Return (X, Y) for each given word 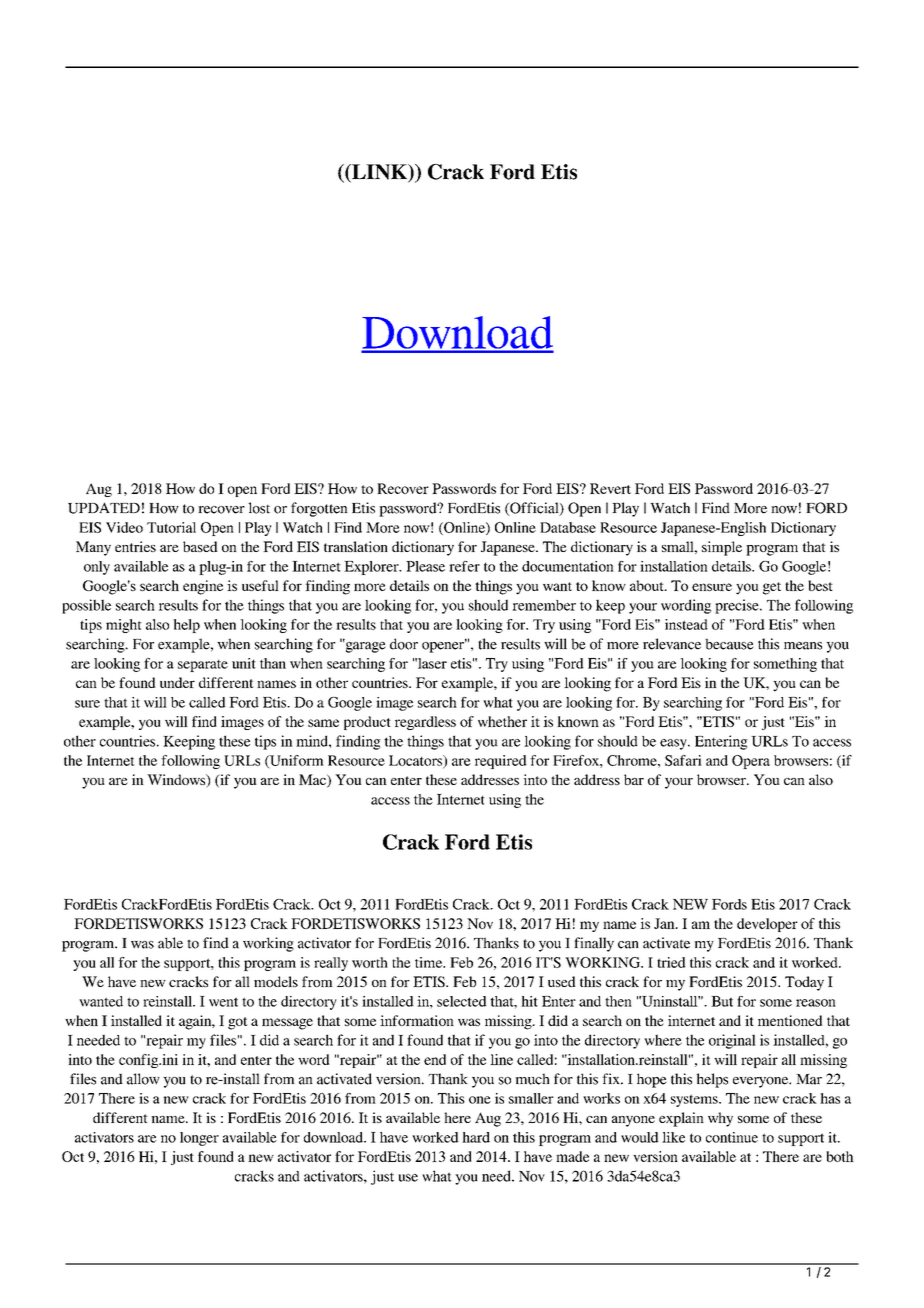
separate (203, 666)
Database (568, 527)
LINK (379, 173)
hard (476, 1137)
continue (732, 1137)
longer (199, 1139)
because (729, 644)
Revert (610, 488)
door (404, 644)
